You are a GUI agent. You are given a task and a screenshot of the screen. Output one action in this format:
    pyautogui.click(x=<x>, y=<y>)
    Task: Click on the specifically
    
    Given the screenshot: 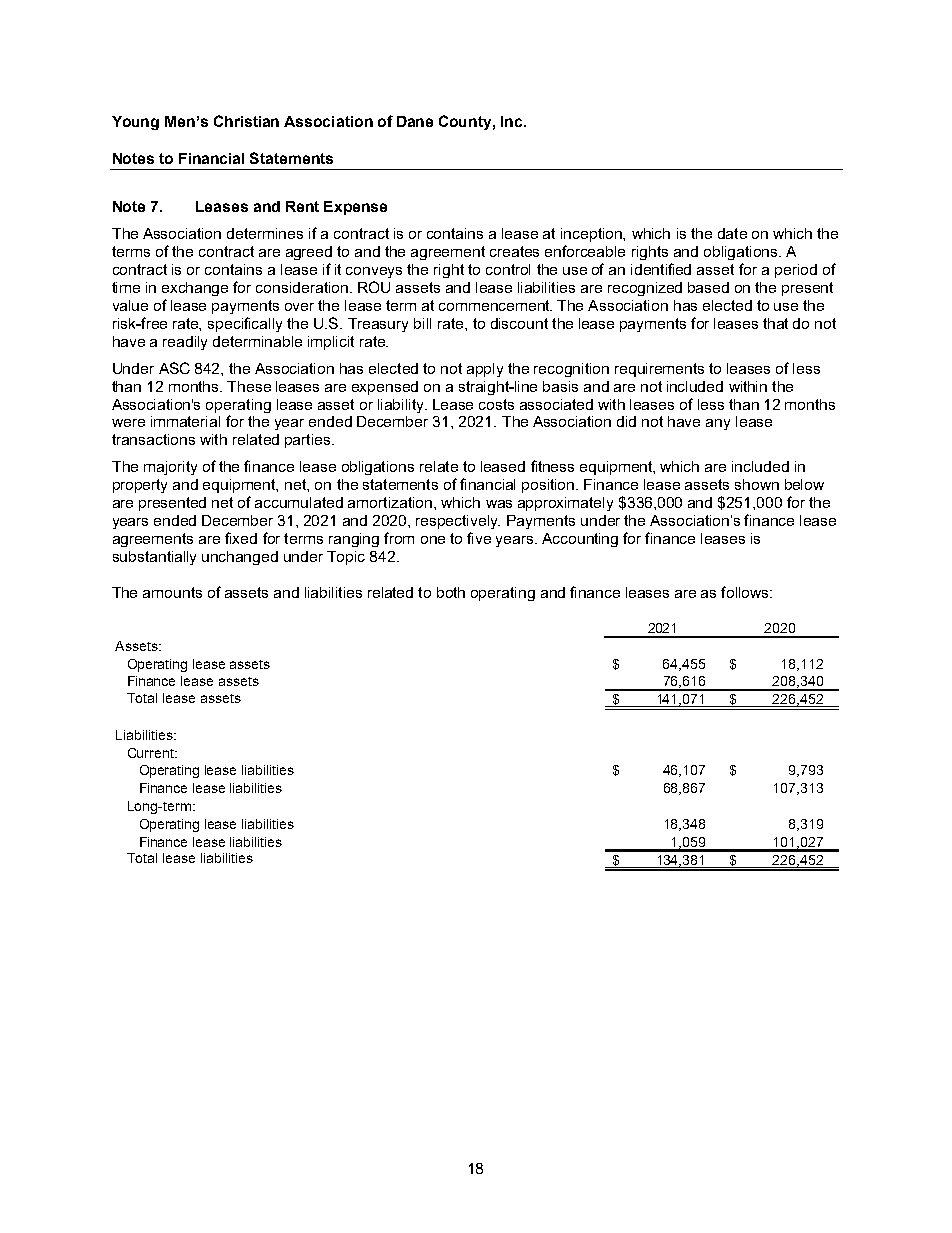 What is the action you would take?
    pyautogui.click(x=245, y=324)
